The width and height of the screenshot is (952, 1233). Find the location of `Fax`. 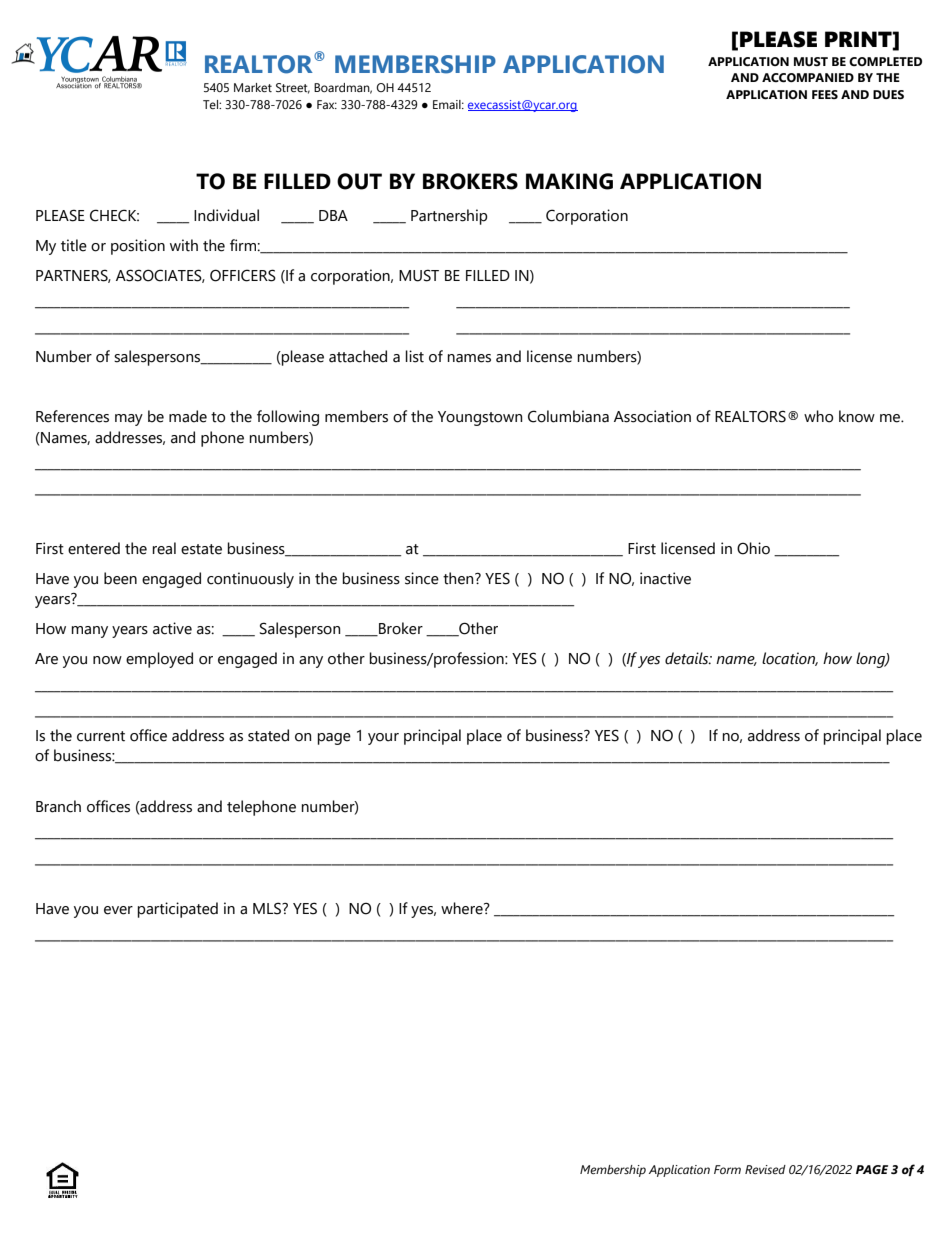

Fax is located at coordinates (327, 104).
